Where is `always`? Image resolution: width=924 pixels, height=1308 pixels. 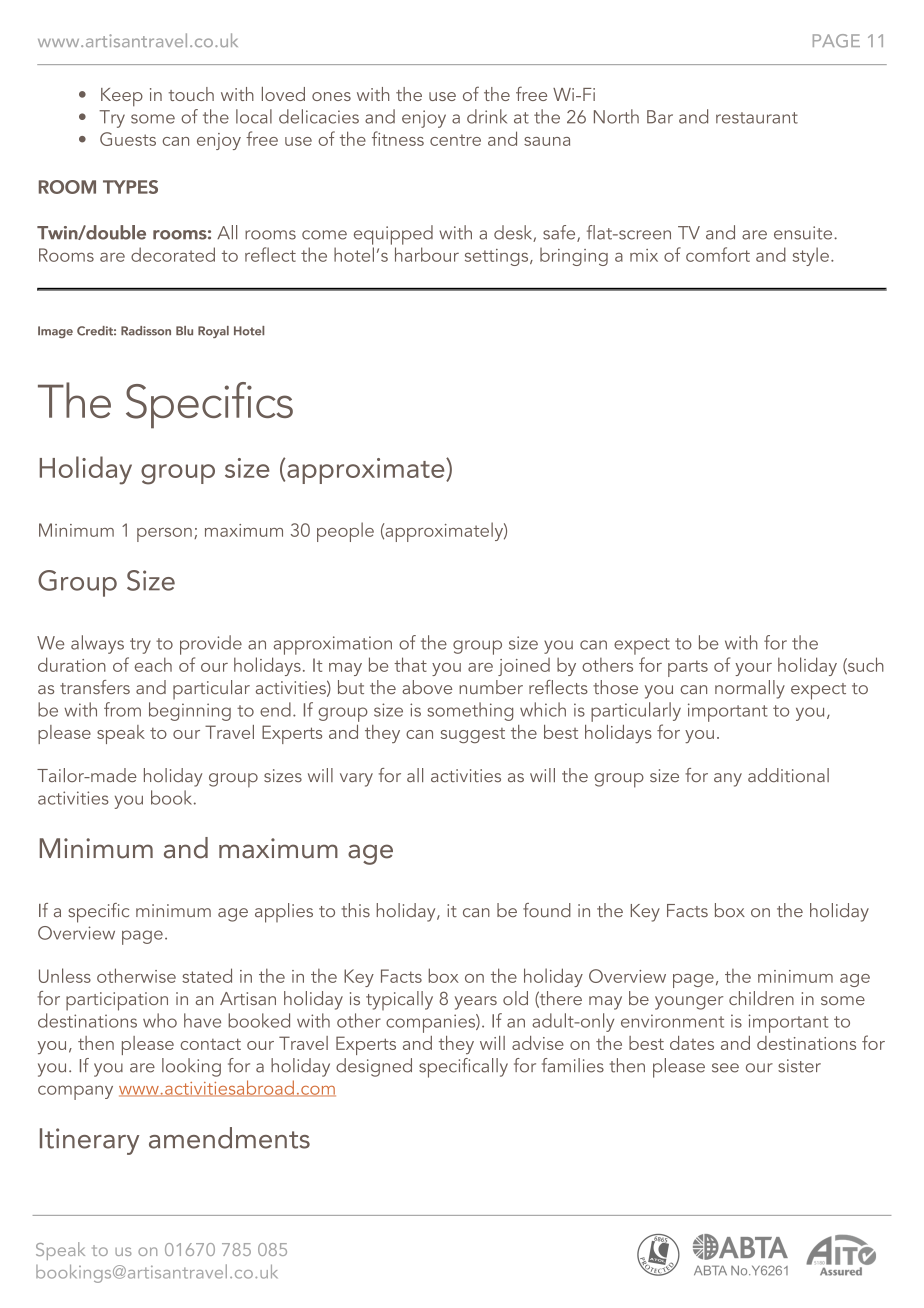 always is located at coordinates (97, 644).
